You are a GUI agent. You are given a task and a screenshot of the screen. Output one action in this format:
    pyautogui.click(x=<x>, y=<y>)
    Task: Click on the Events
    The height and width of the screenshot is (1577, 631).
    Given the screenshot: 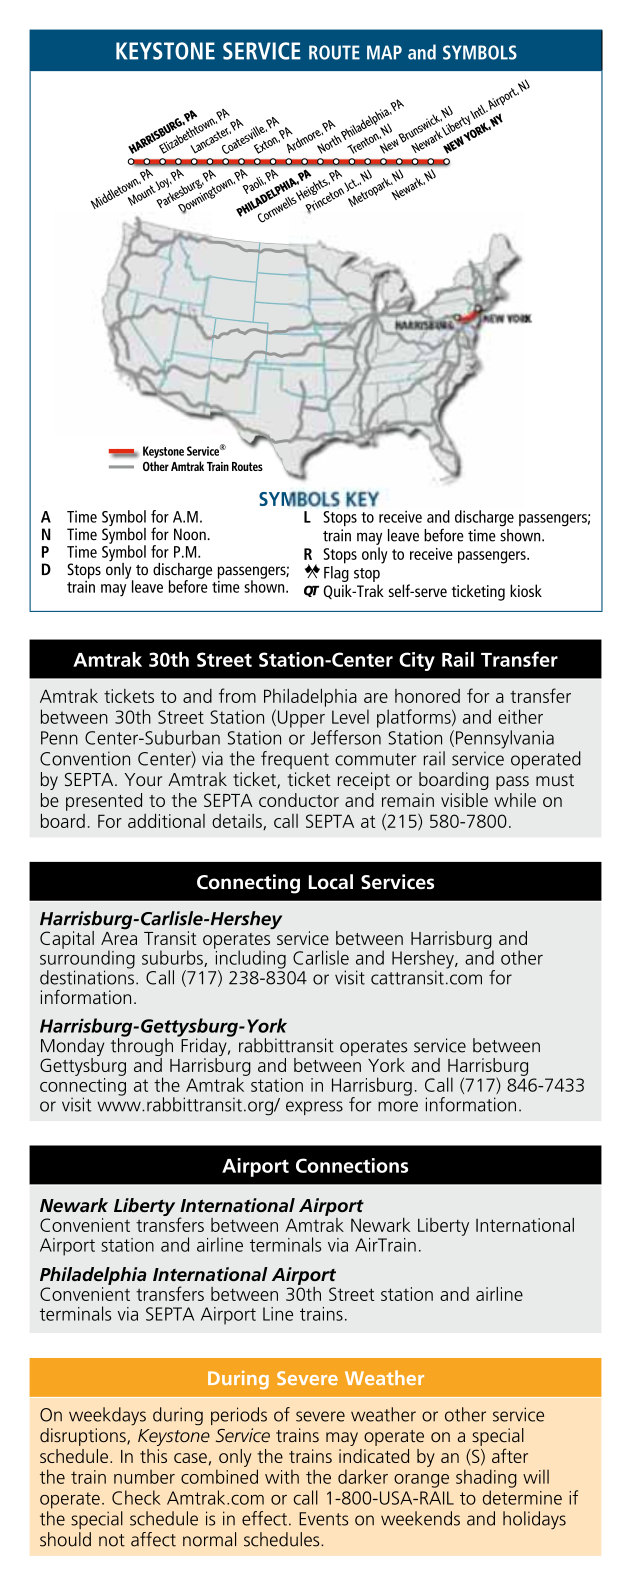 What is the action you would take?
    pyautogui.click(x=323, y=1519)
